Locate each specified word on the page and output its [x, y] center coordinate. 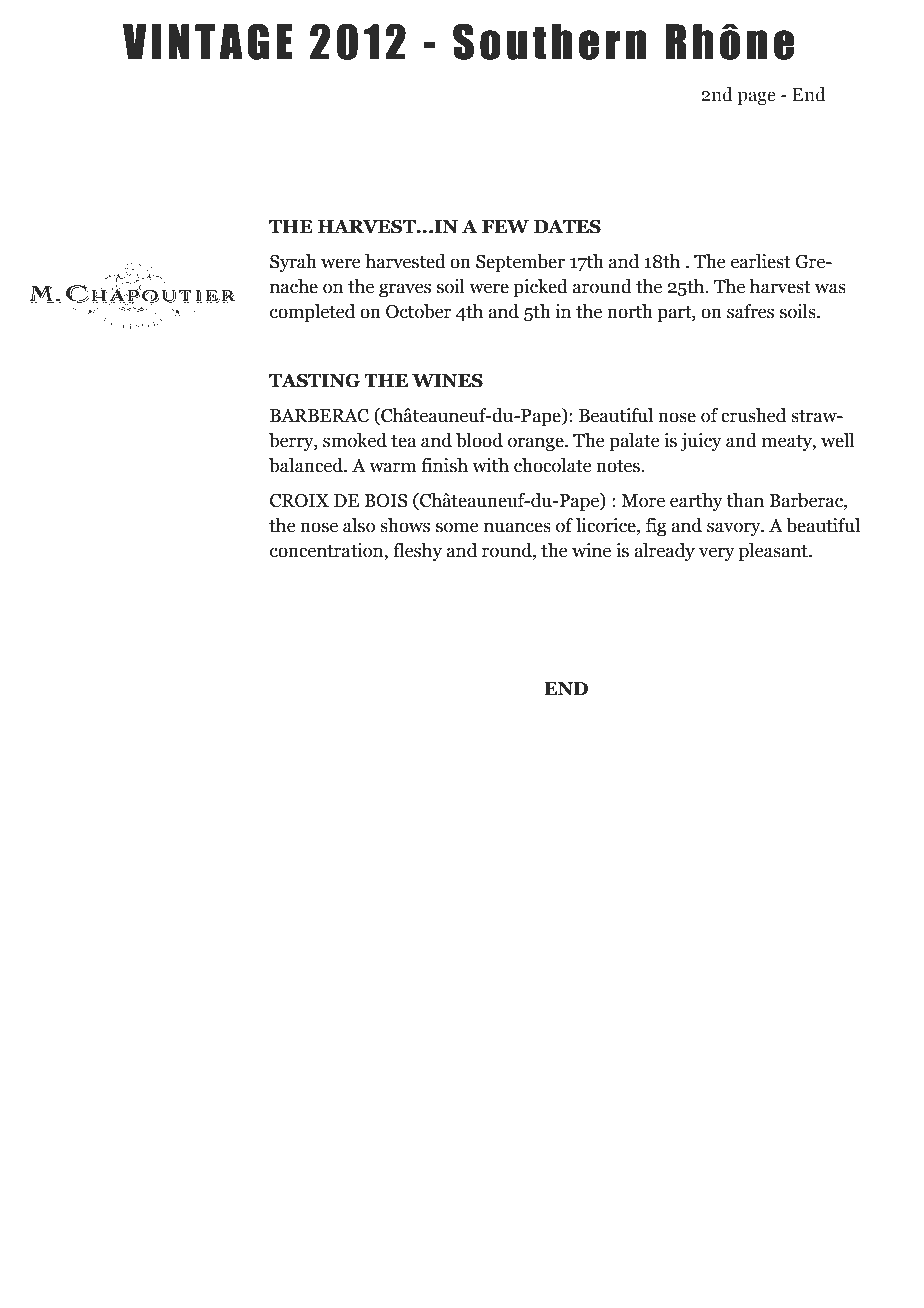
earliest [761, 261]
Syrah [293, 263]
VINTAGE [208, 41]
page [756, 98]
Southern [549, 41]
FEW [505, 227]
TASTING [314, 381]
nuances [517, 527]
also [359, 525]
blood [479, 440]
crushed [753, 415]
